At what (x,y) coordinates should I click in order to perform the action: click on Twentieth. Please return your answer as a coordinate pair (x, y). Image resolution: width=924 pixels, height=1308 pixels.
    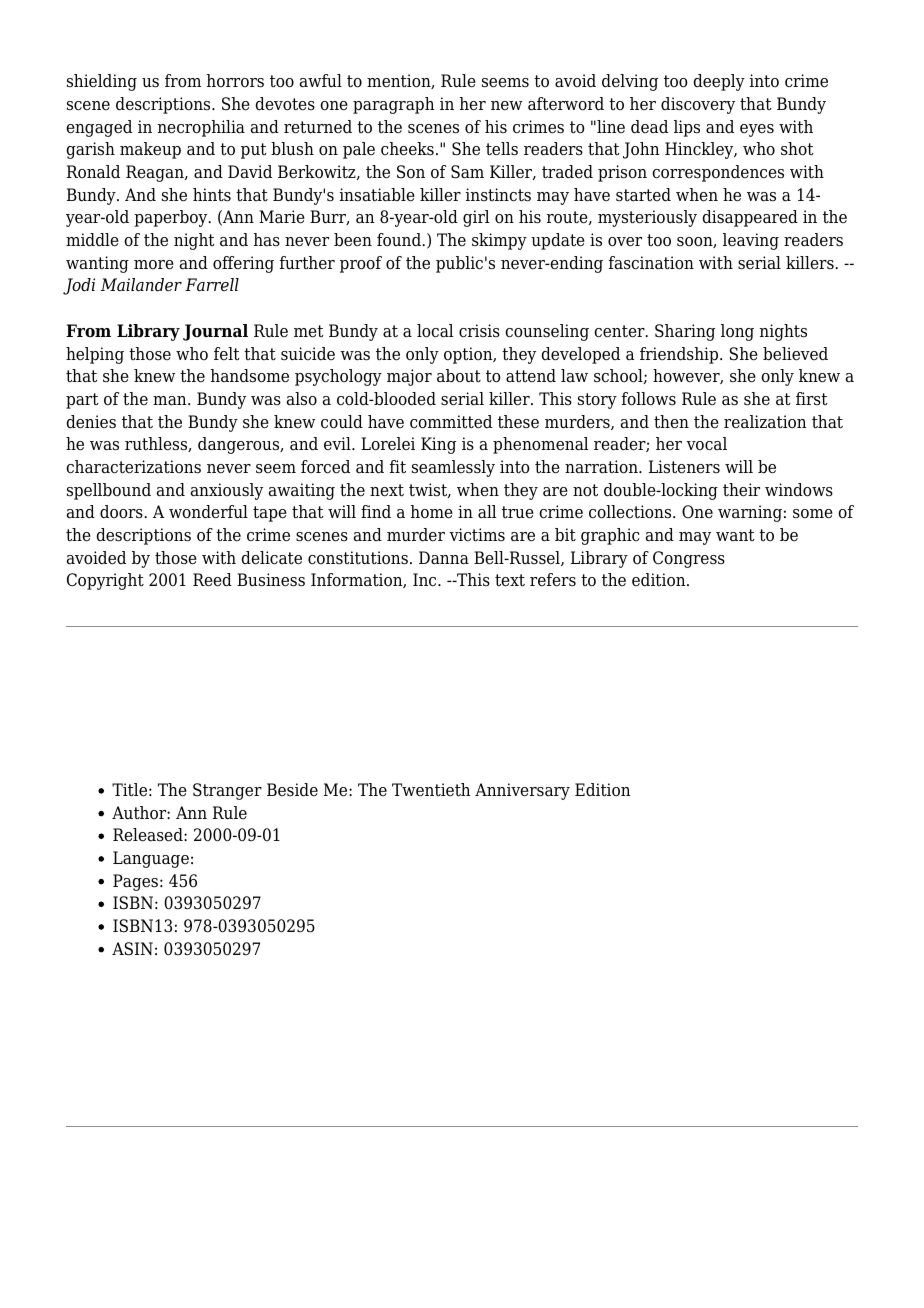
    Looking at the image, I should click on (431, 790).
